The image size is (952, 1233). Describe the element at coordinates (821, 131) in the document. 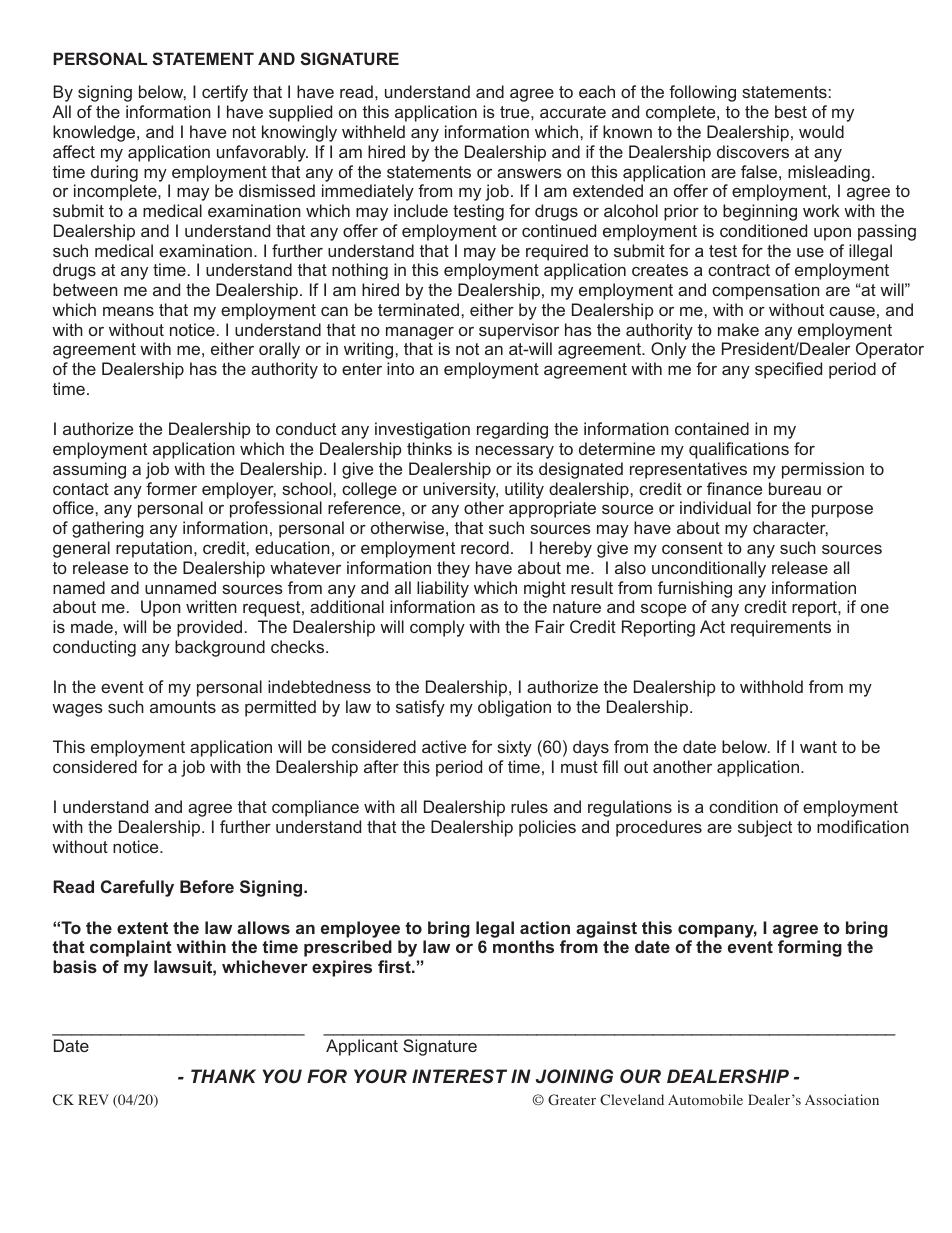

I see `would` at that location.
